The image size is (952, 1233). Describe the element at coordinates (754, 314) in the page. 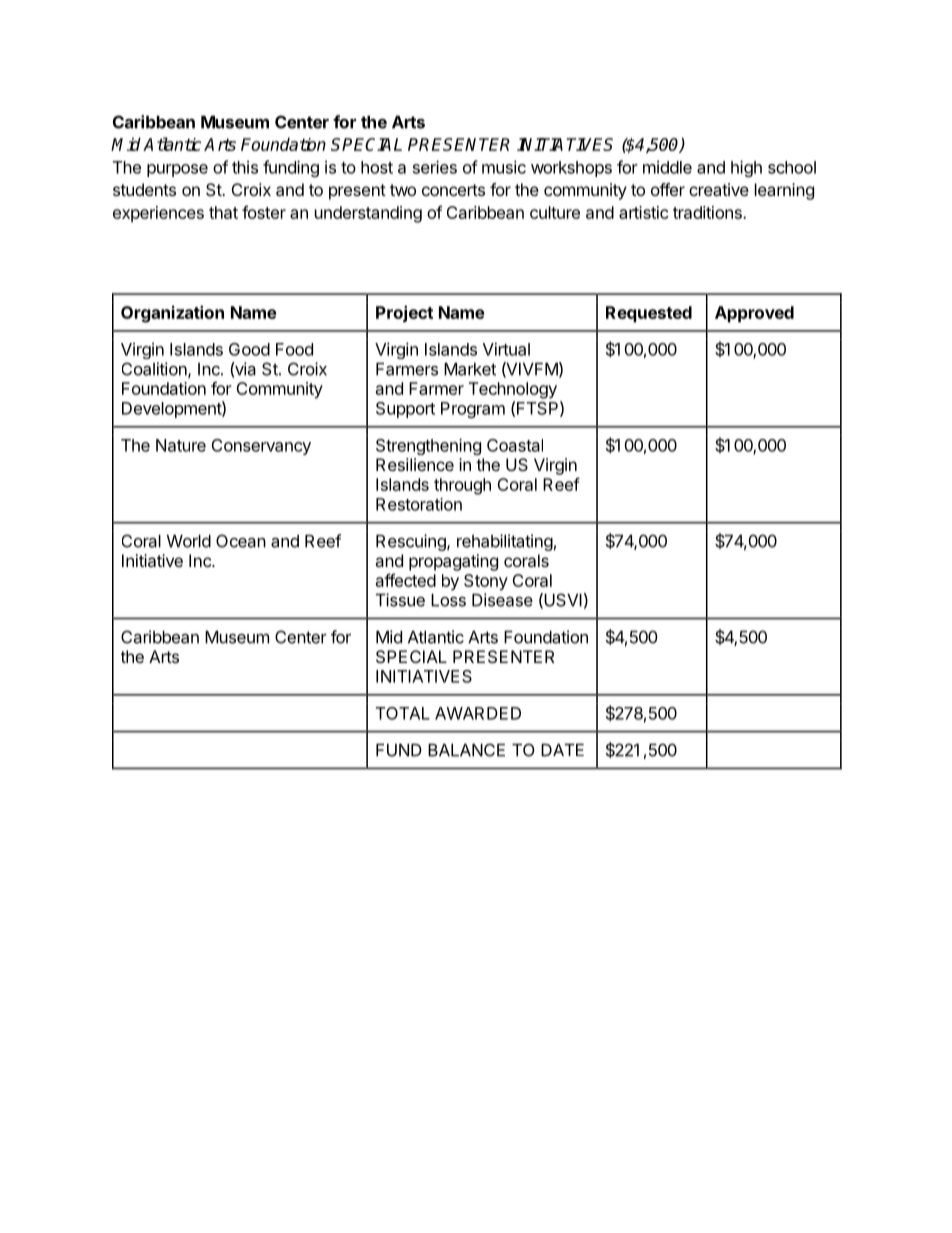

I see `Approved` at that location.
